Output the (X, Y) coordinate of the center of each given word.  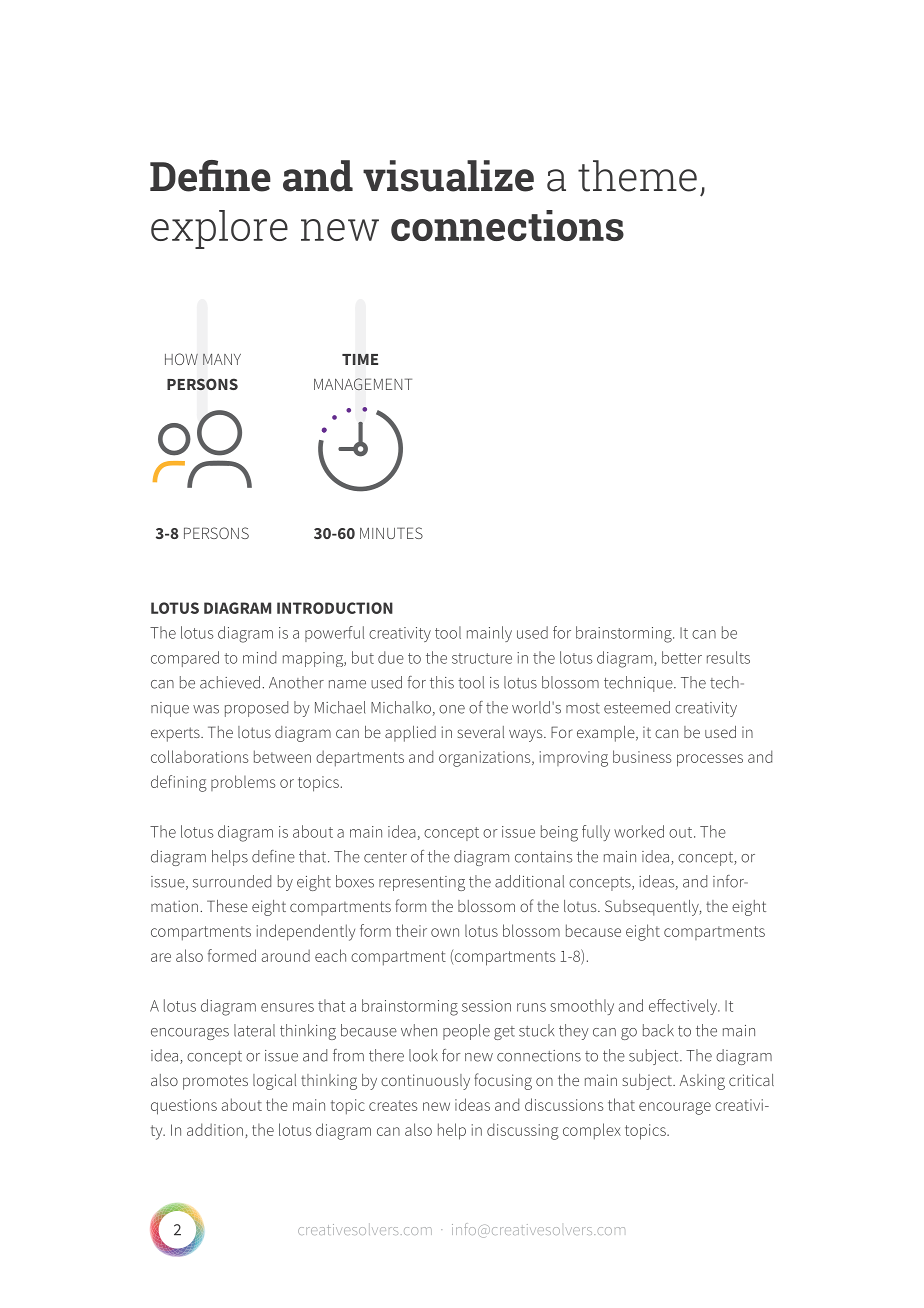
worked (639, 831)
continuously (425, 1082)
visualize (448, 176)
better (682, 657)
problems (243, 783)
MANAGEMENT (363, 384)
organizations (486, 759)
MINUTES (391, 533)
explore (219, 229)
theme (637, 176)
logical (274, 1082)
